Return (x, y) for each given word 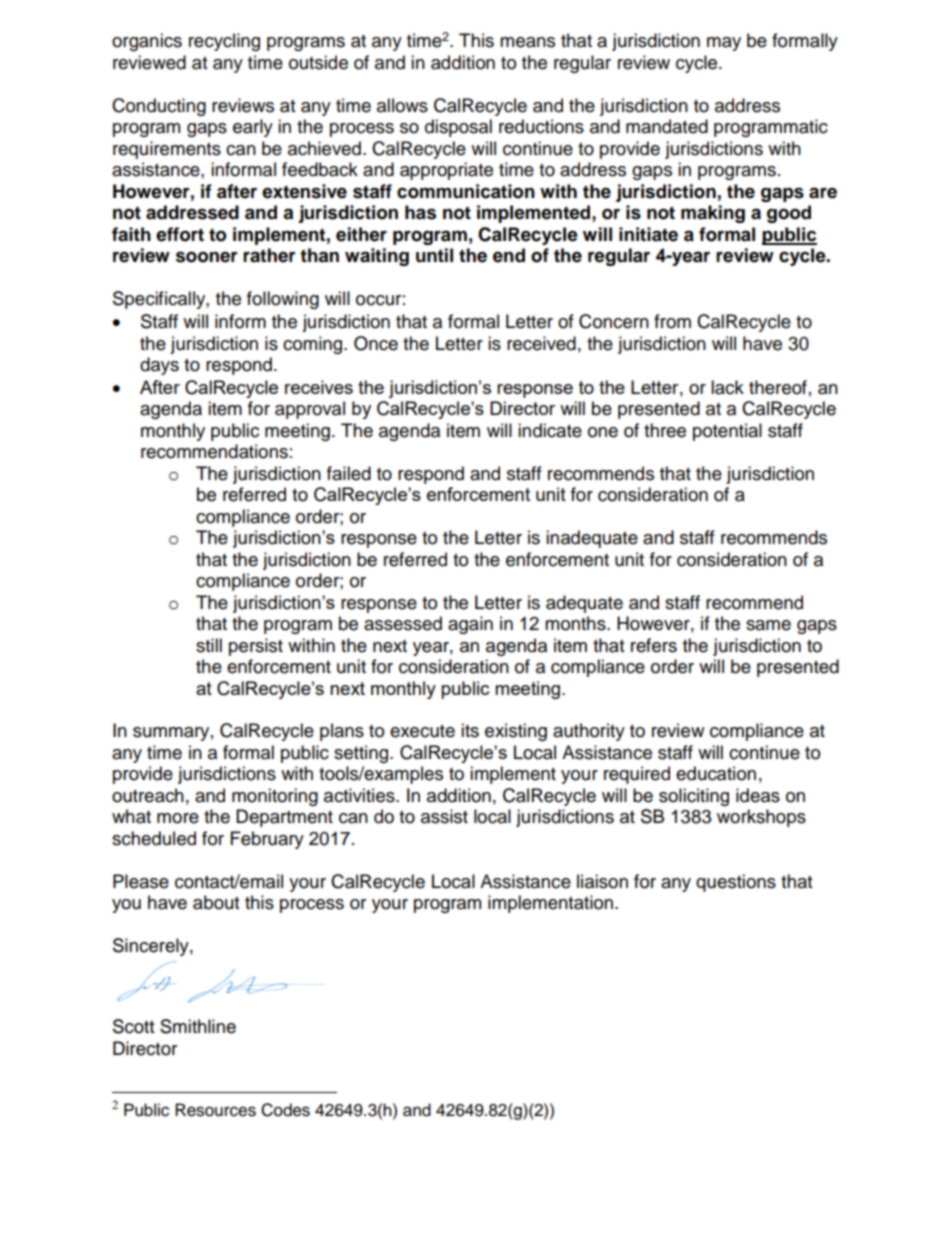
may (724, 44)
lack (727, 387)
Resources (215, 1110)
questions (736, 883)
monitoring (275, 797)
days (159, 366)
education (716, 773)
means (527, 42)
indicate (550, 430)
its (470, 730)
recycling (224, 42)
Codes (285, 1110)
